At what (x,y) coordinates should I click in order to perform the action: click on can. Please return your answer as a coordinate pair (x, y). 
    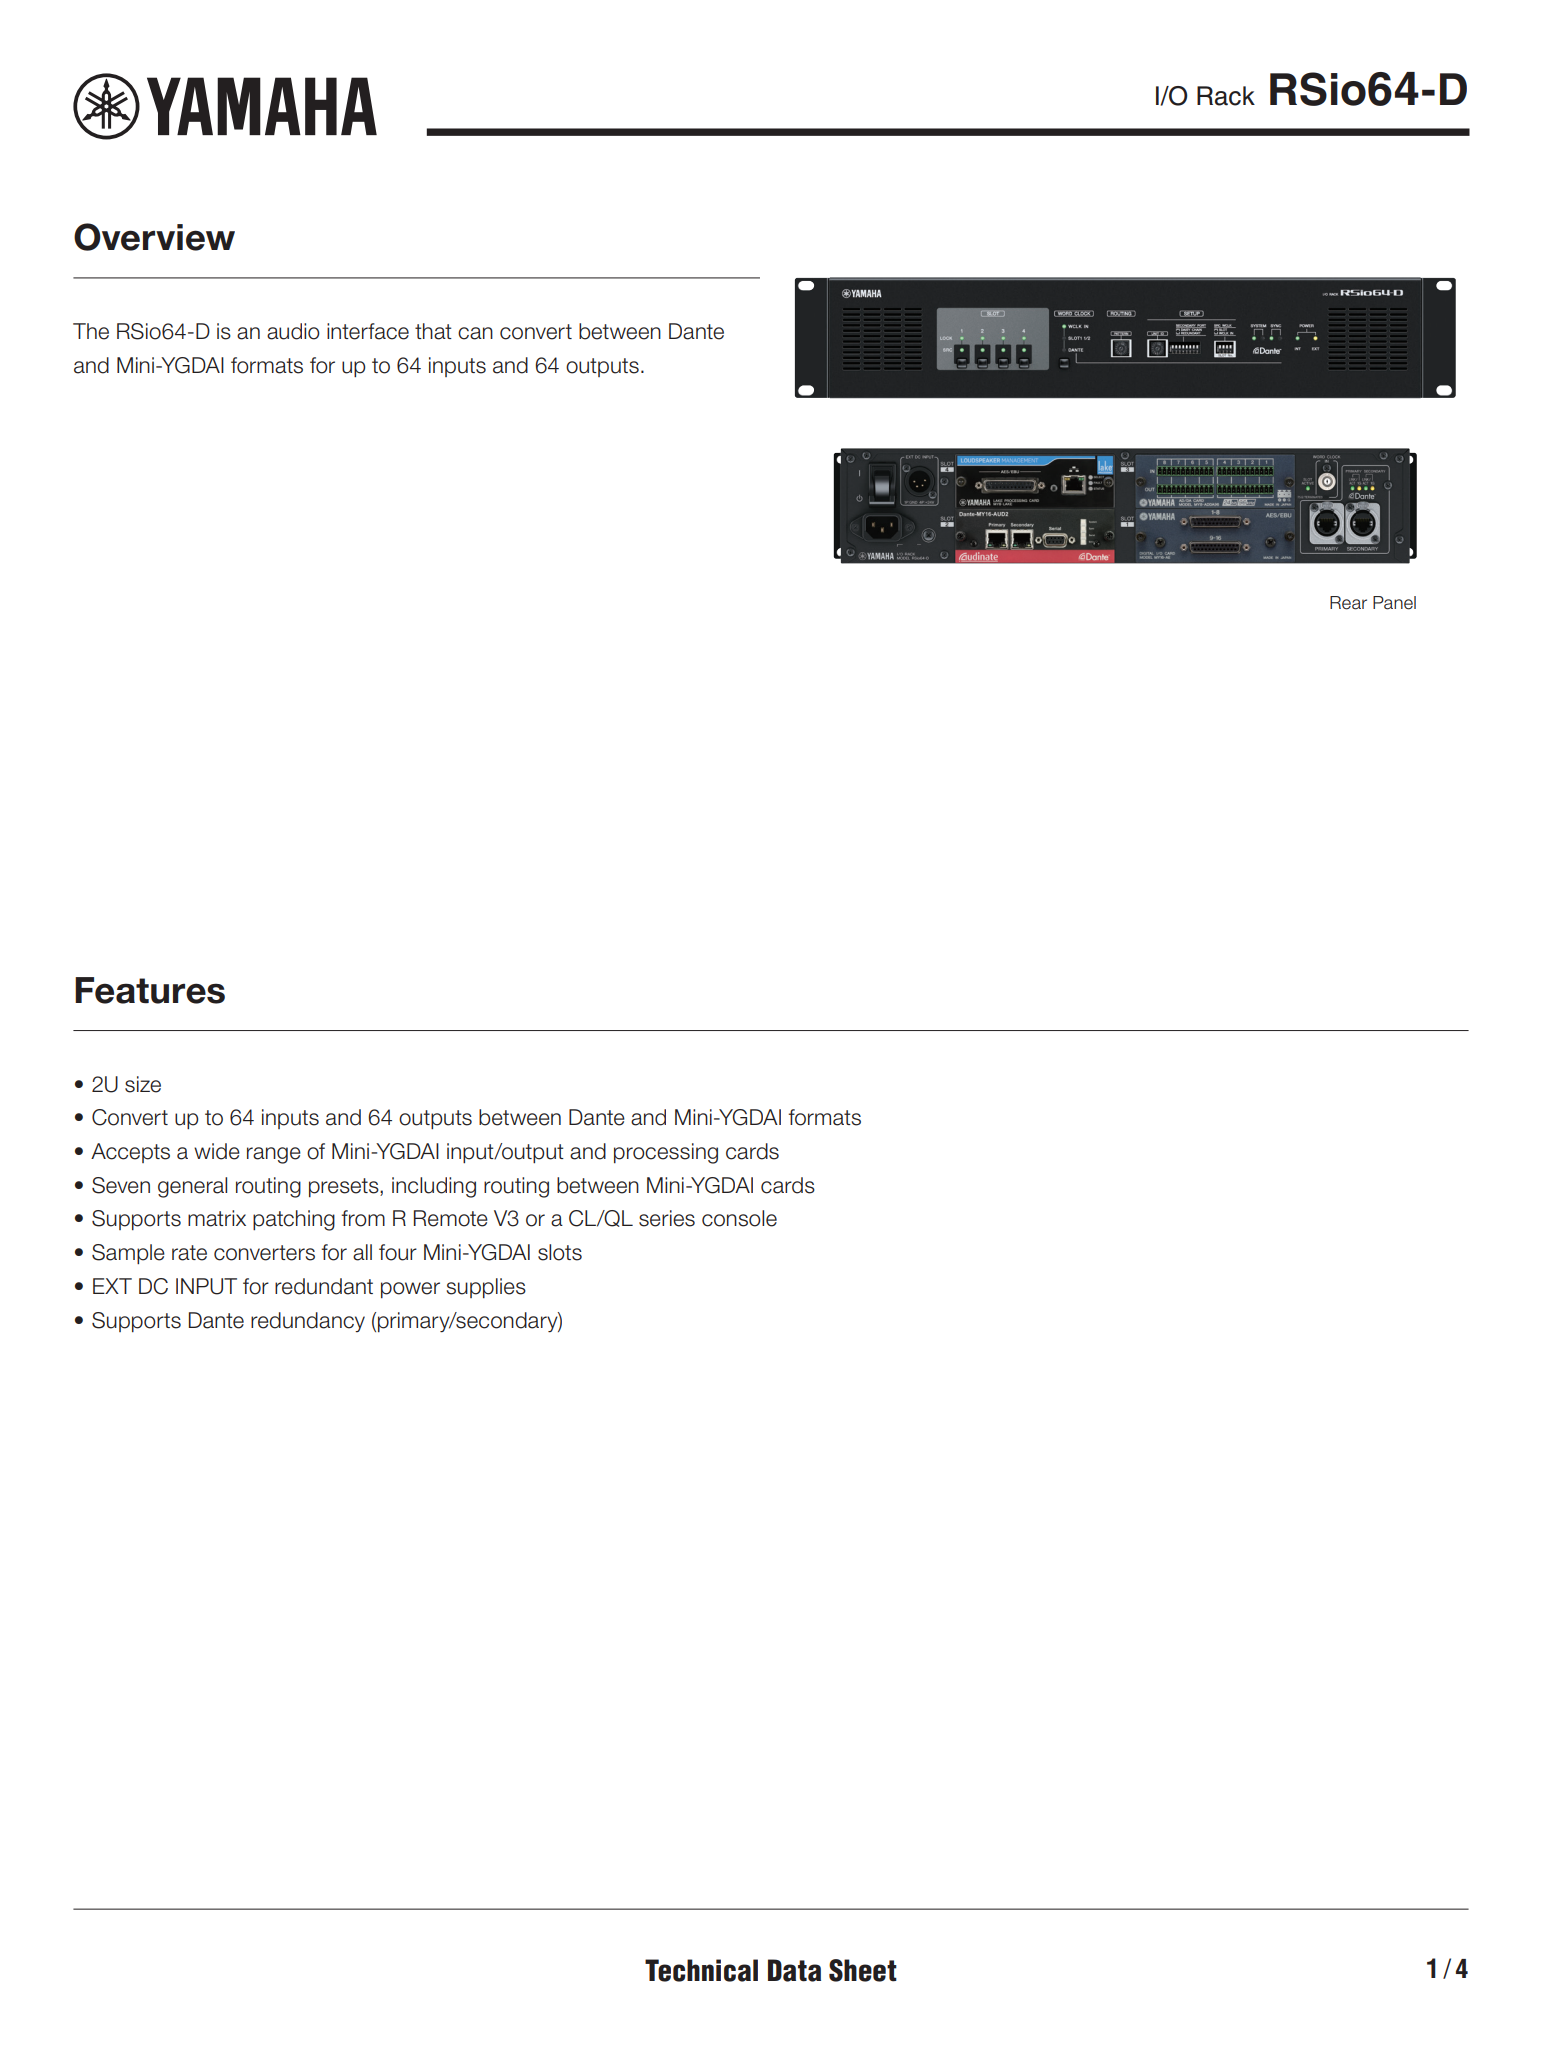
    Looking at the image, I should click on (475, 333).
